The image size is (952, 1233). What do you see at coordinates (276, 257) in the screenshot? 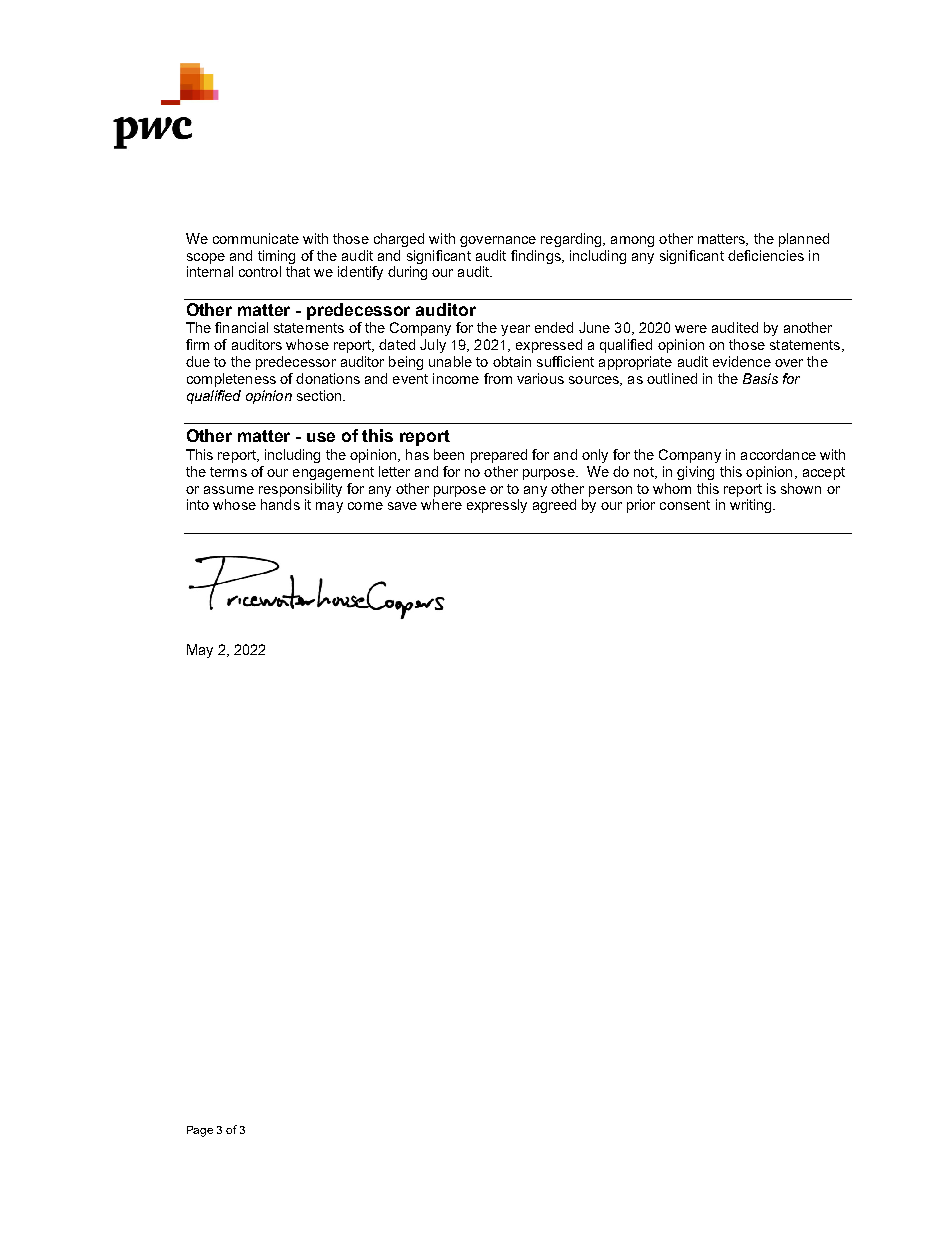
I see `timing` at bounding box center [276, 257].
